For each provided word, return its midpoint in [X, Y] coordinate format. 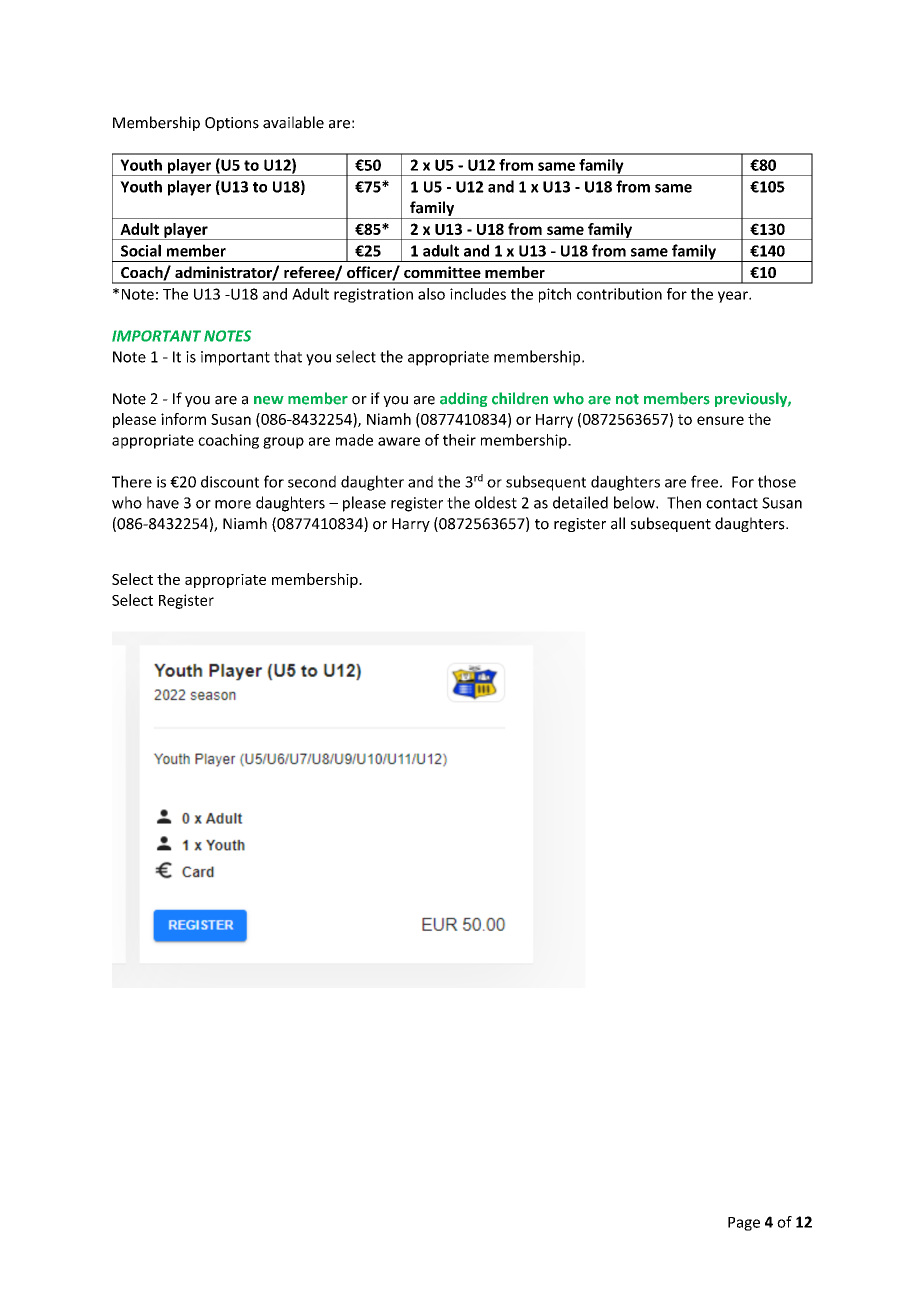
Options [232, 124]
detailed [580, 502]
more [233, 504]
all [618, 523]
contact [732, 503]
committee [442, 272]
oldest [496, 502]
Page [744, 1224]
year [734, 297]
